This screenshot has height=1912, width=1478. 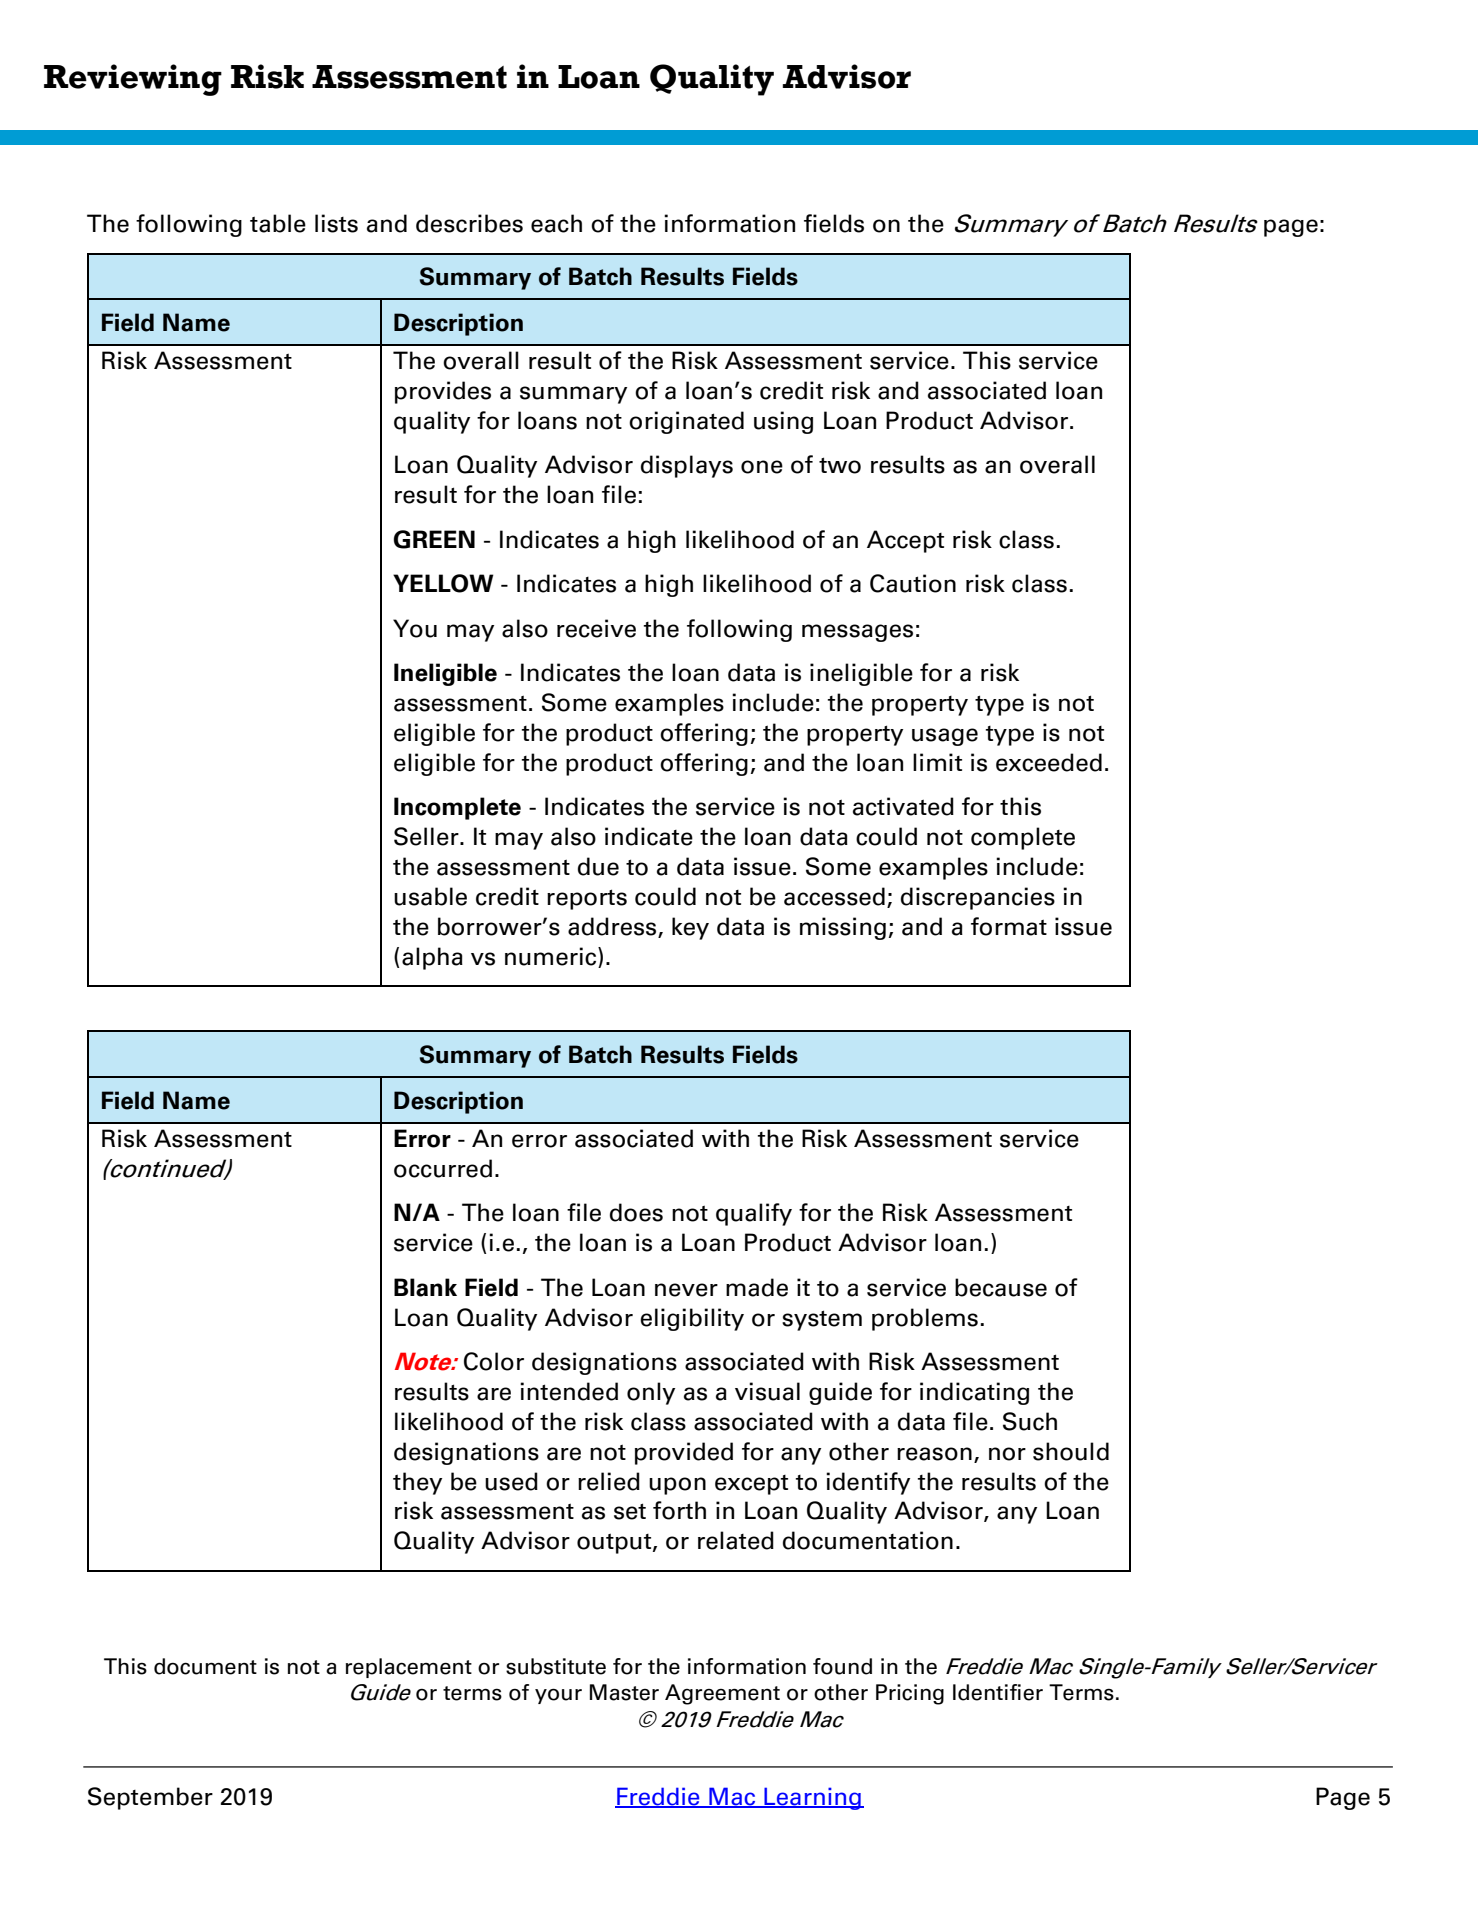 What do you see at coordinates (278, 223) in the screenshot?
I see `table` at bounding box center [278, 223].
